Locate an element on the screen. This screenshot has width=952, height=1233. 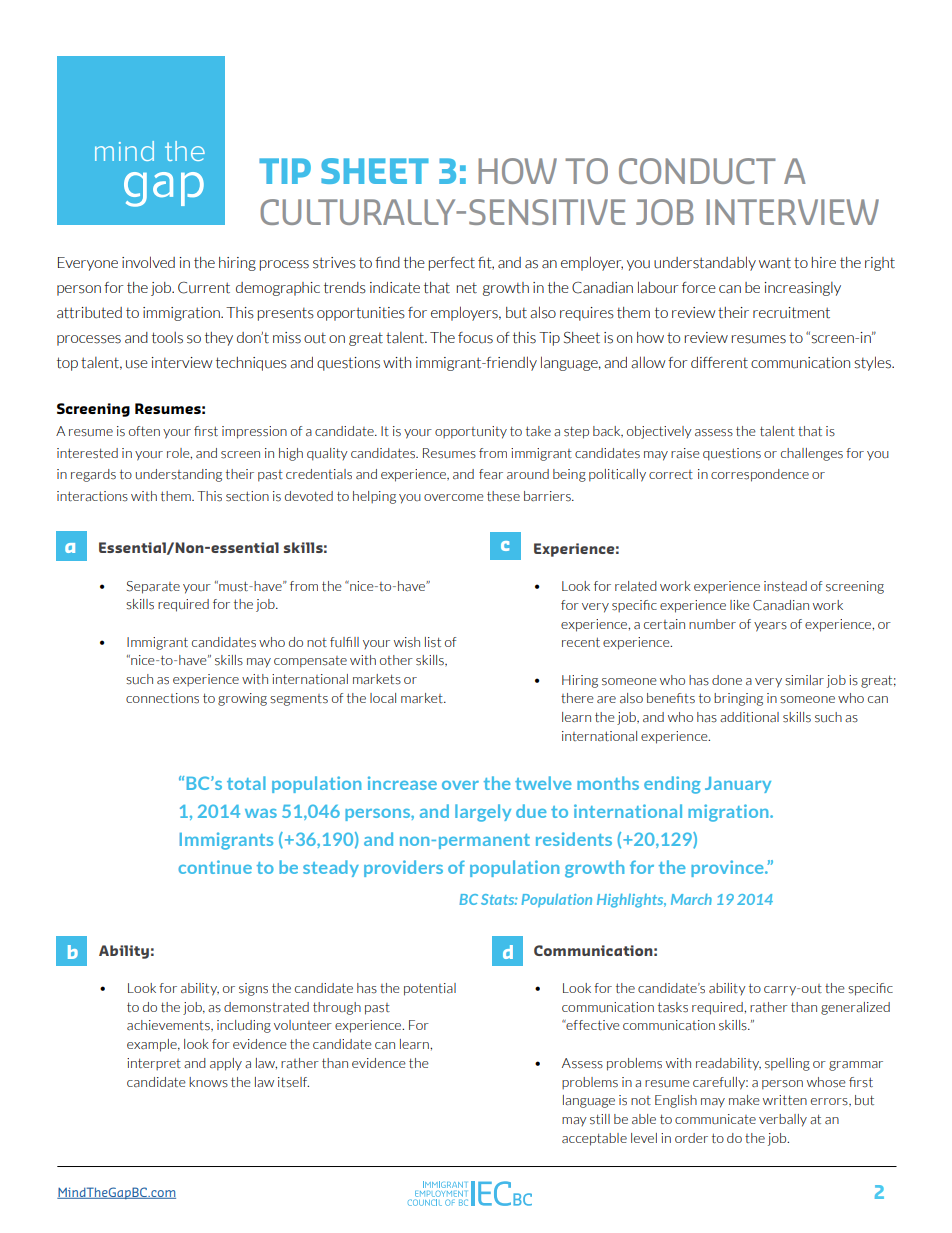
CONDUCT is located at coordinates (697, 171).
